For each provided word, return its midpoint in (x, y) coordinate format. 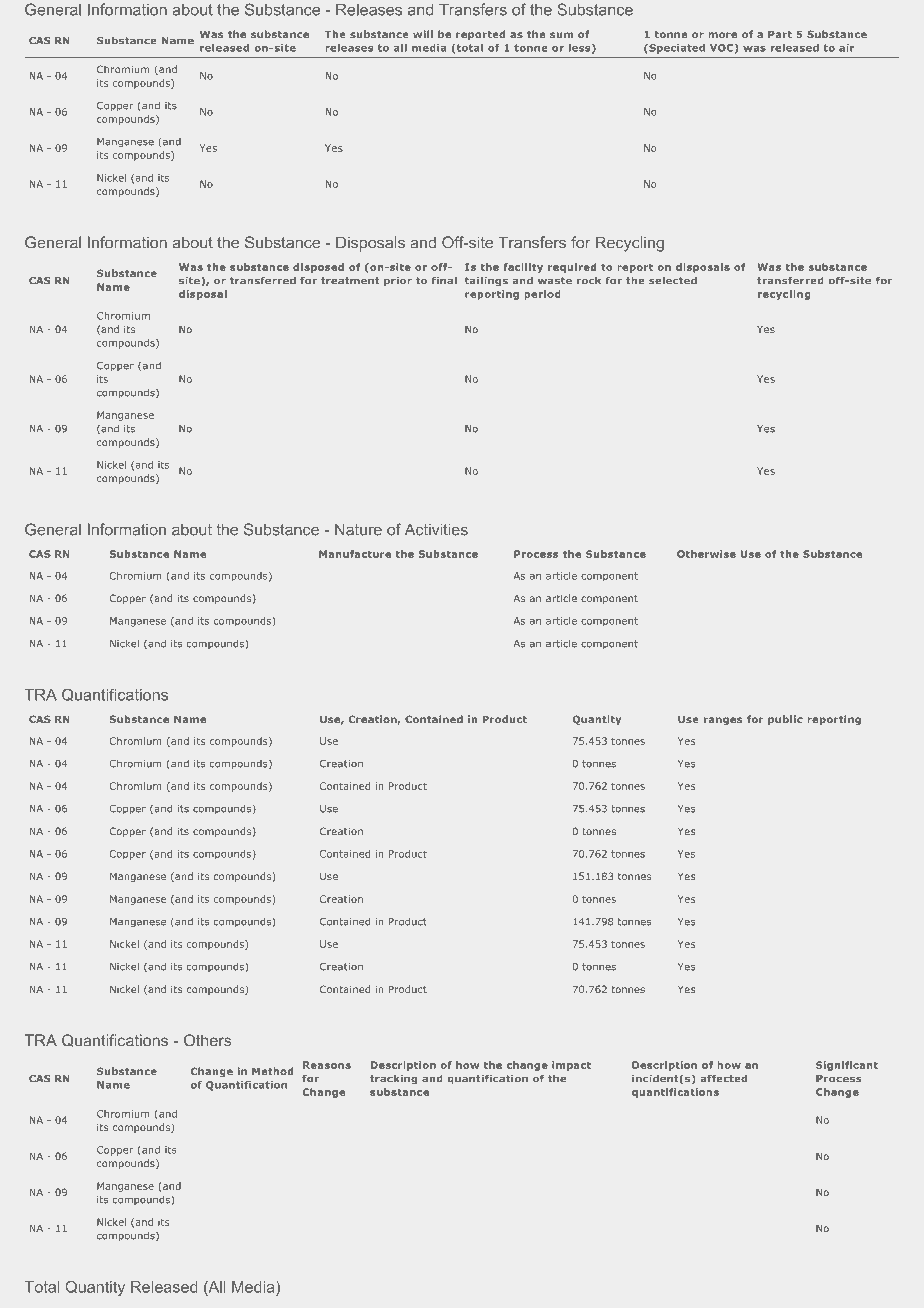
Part (780, 34)
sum (561, 35)
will (423, 34)
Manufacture (355, 554)
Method (273, 1071)
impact (571, 1066)
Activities (436, 529)
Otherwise (706, 554)
